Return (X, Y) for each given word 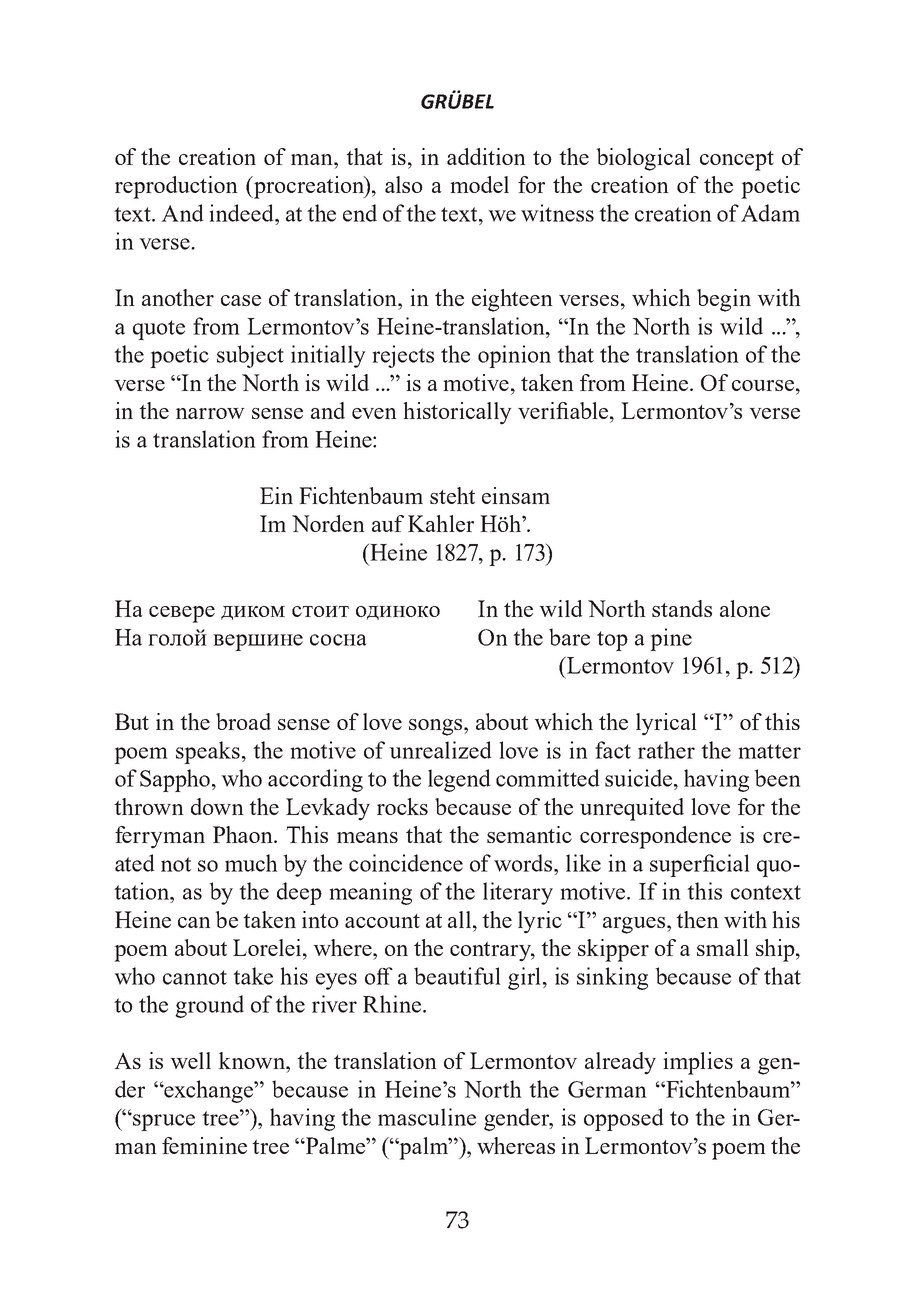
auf (388, 523)
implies (698, 1063)
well (190, 1060)
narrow (210, 413)
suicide (640, 778)
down (217, 806)
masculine (427, 1117)
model (479, 184)
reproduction (176, 187)
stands (682, 608)
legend (459, 780)
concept (737, 161)
